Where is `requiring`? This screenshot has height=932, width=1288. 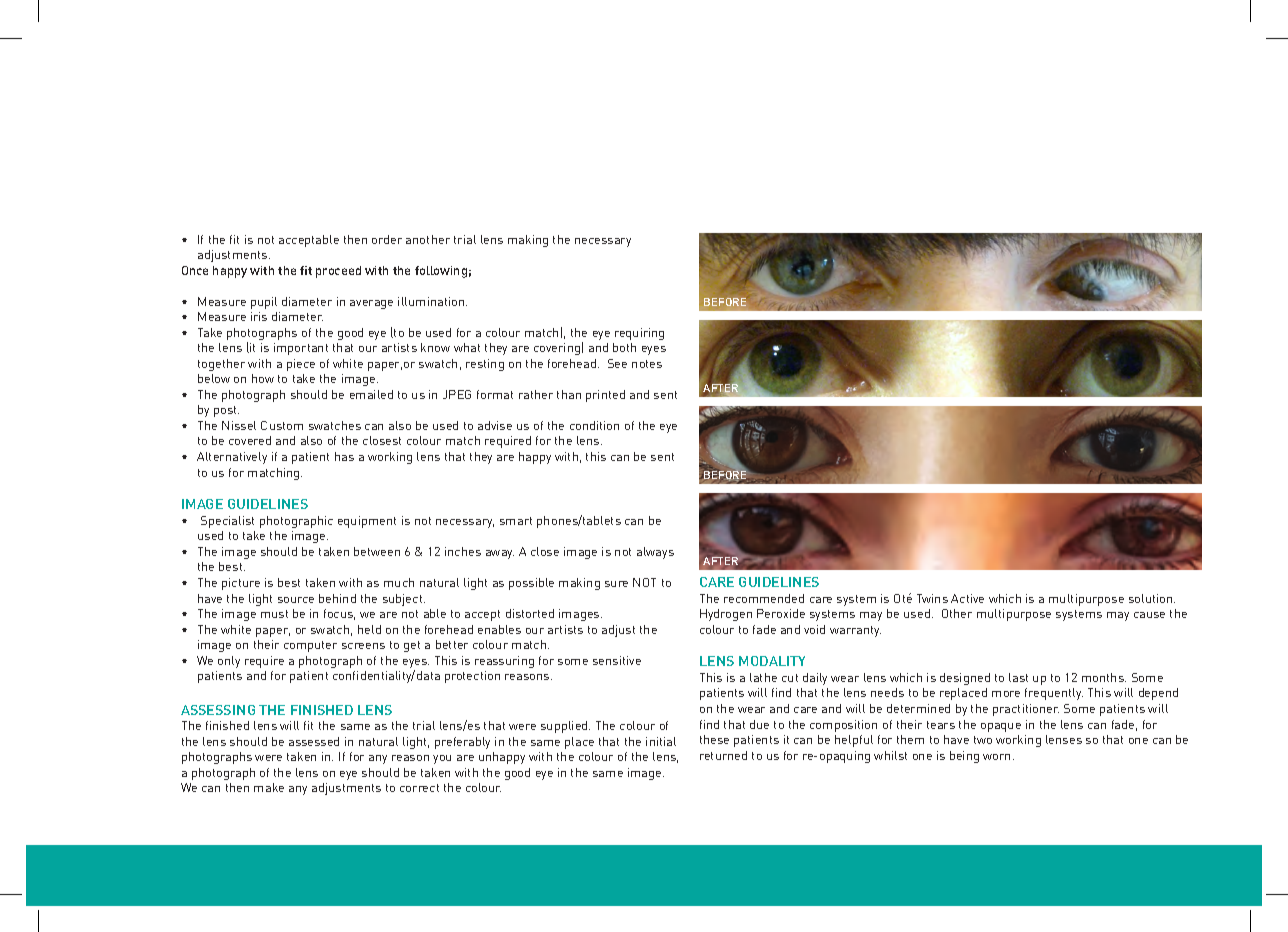
requiring is located at coordinates (639, 334).
